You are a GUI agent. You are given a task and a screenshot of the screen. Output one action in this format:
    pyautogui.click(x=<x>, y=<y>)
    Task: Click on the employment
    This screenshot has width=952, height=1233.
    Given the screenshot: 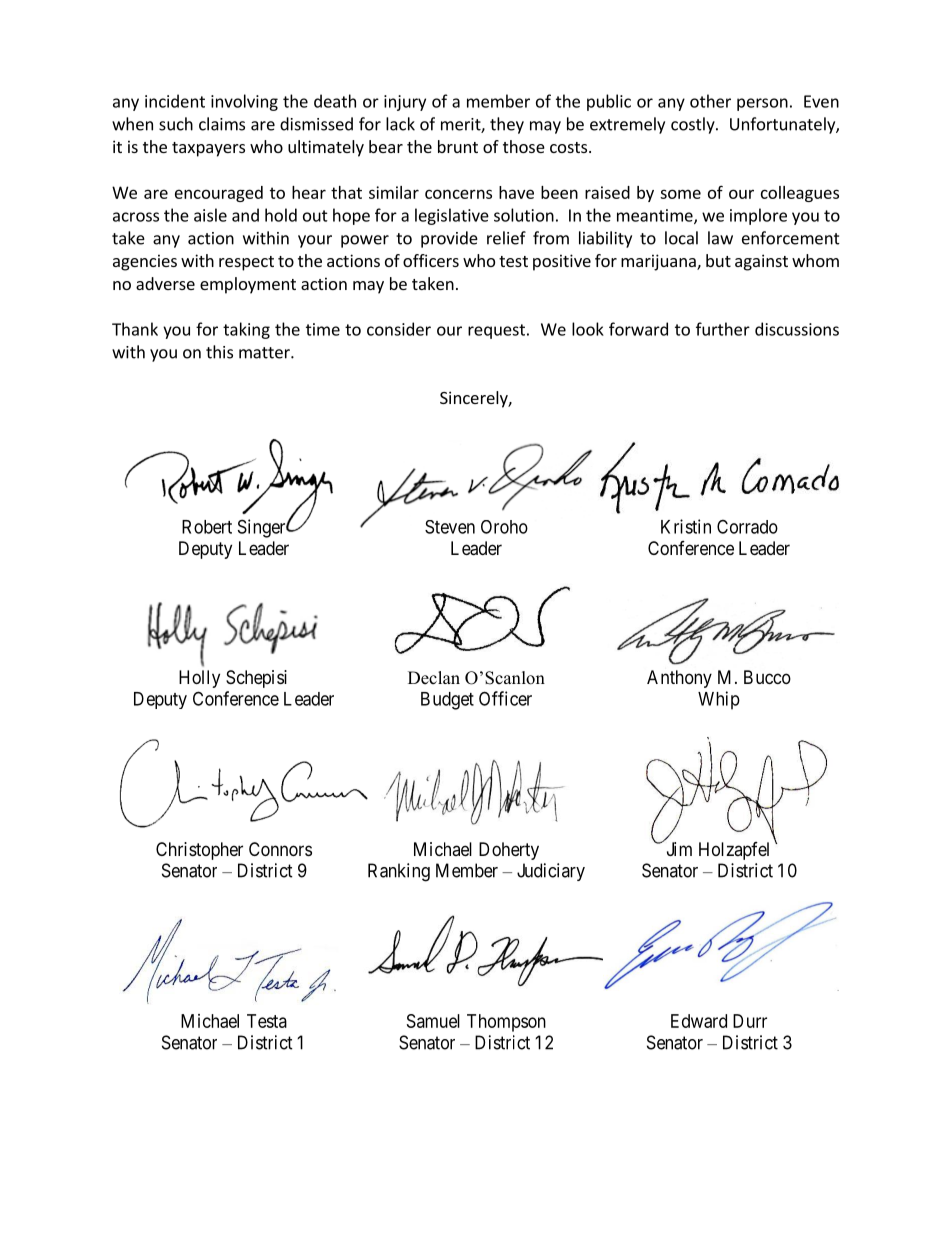 What is the action you would take?
    pyautogui.click(x=248, y=285)
